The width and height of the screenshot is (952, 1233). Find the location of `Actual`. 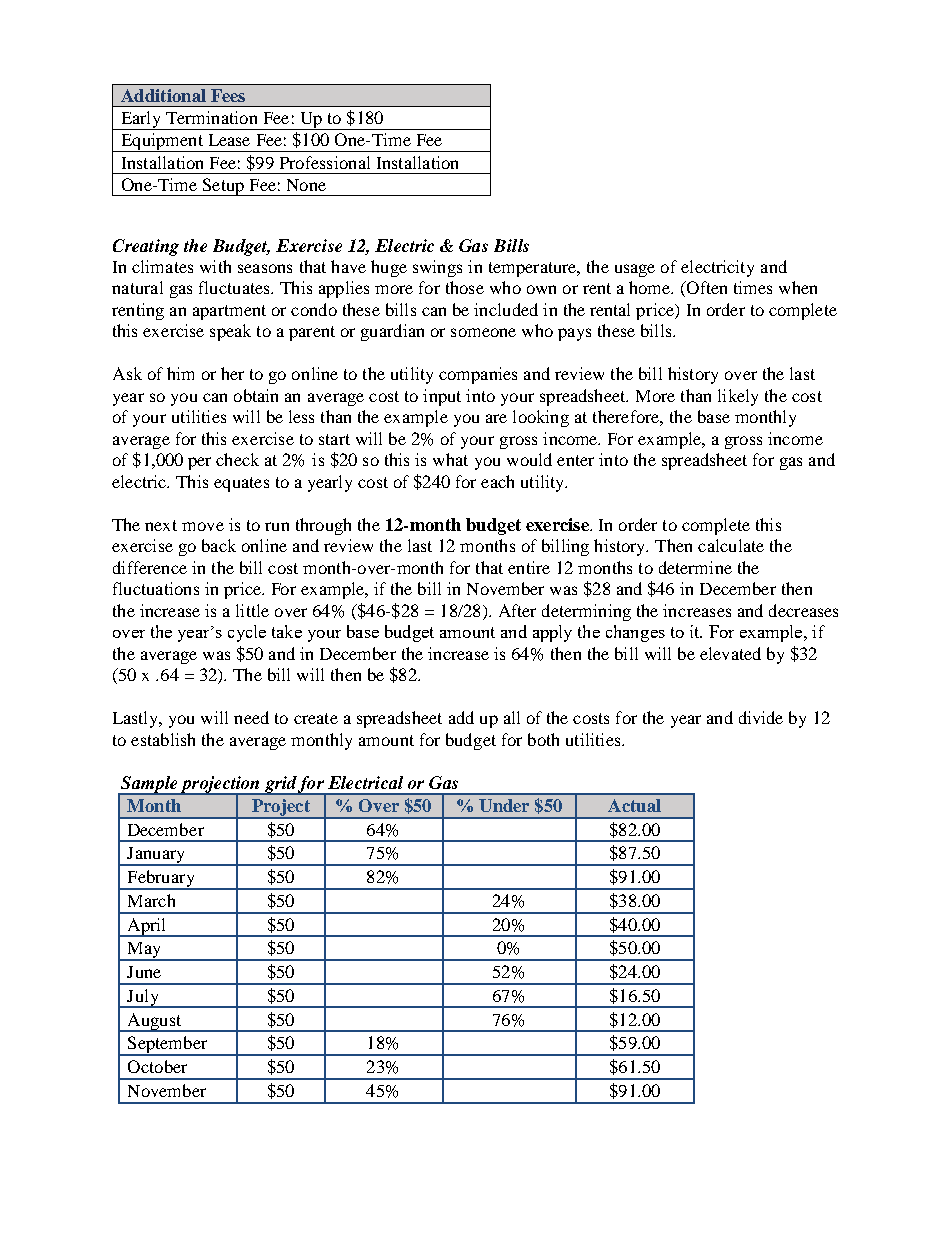

Actual is located at coordinates (634, 805).
